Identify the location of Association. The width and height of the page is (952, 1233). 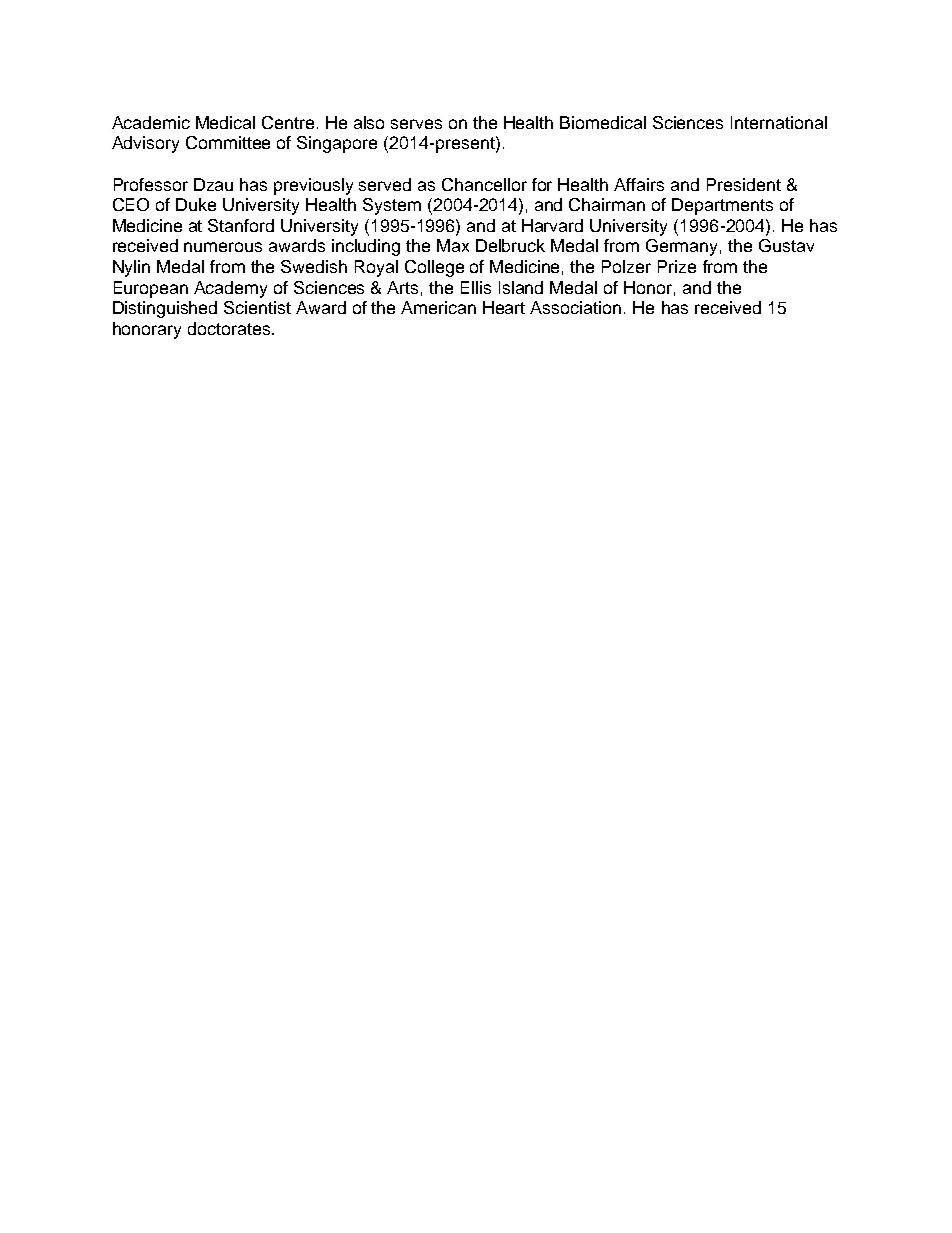
(575, 307).
